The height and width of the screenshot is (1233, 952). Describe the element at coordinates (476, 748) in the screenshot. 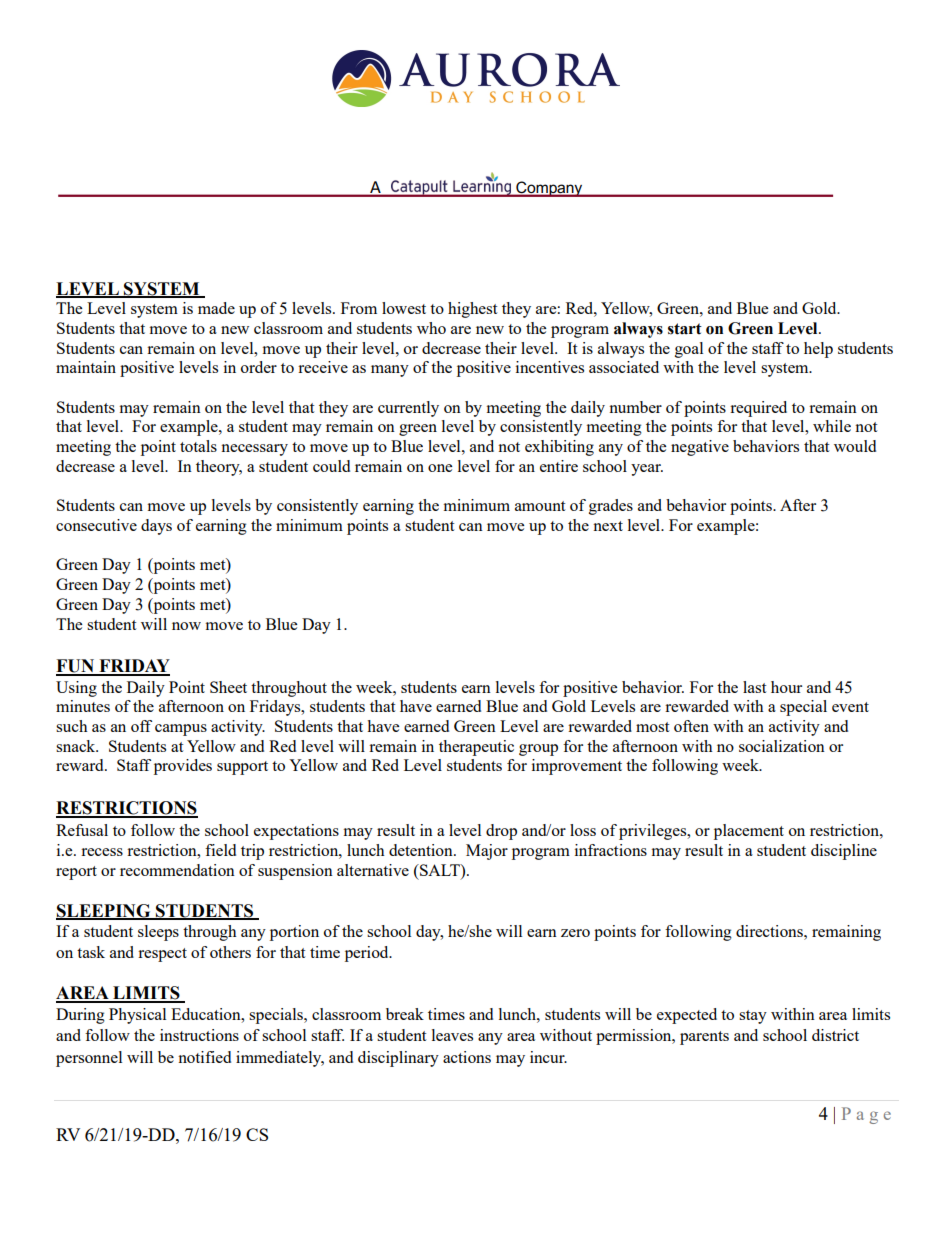

I see `therapeutic` at that location.
